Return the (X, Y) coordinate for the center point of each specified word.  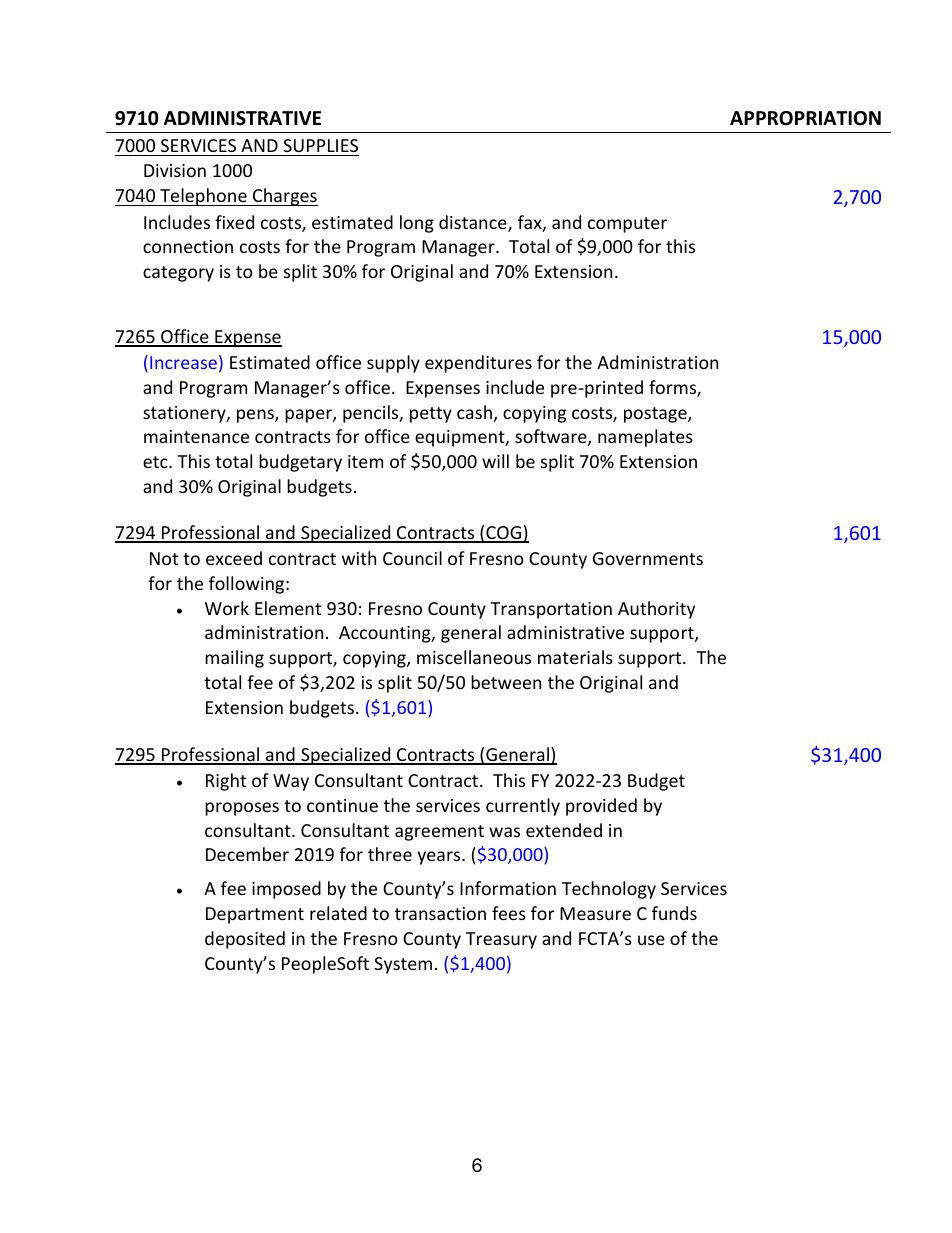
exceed (234, 558)
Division (175, 170)
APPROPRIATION (805, 118)
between (506, 682)
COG (504, 534)
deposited (245, 940)
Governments (648, 558)
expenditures (478, 364)
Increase (183, 362)
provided (601, 807)
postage (656, 415)
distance (474, 223)
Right (226, 782)
